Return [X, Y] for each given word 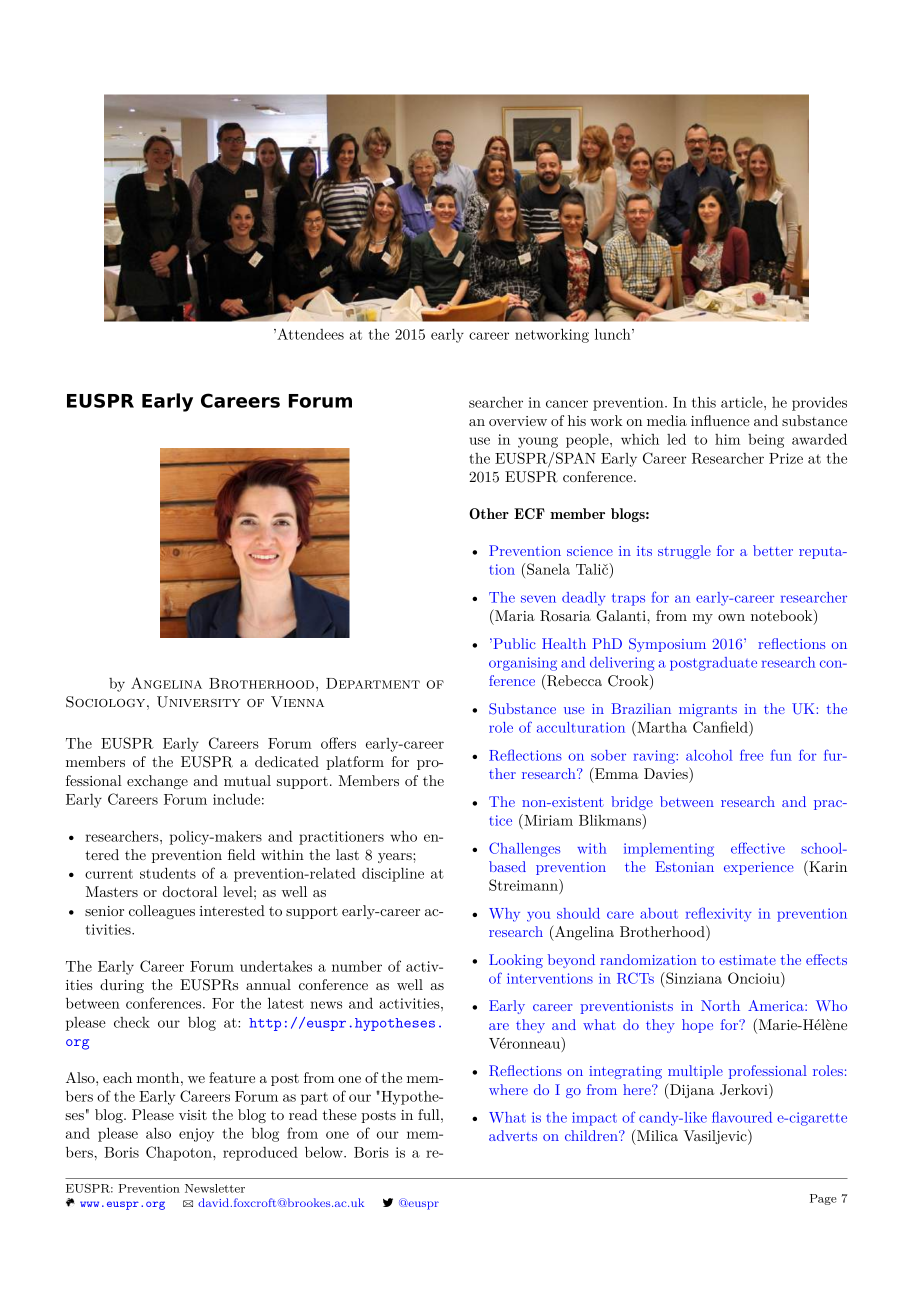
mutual [247, 780]
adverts [513, 1135]
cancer [567, 404]
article [743, 402]
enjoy [196, 1135]
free [751, 755]
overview [518, 421]
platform [355, 763]
